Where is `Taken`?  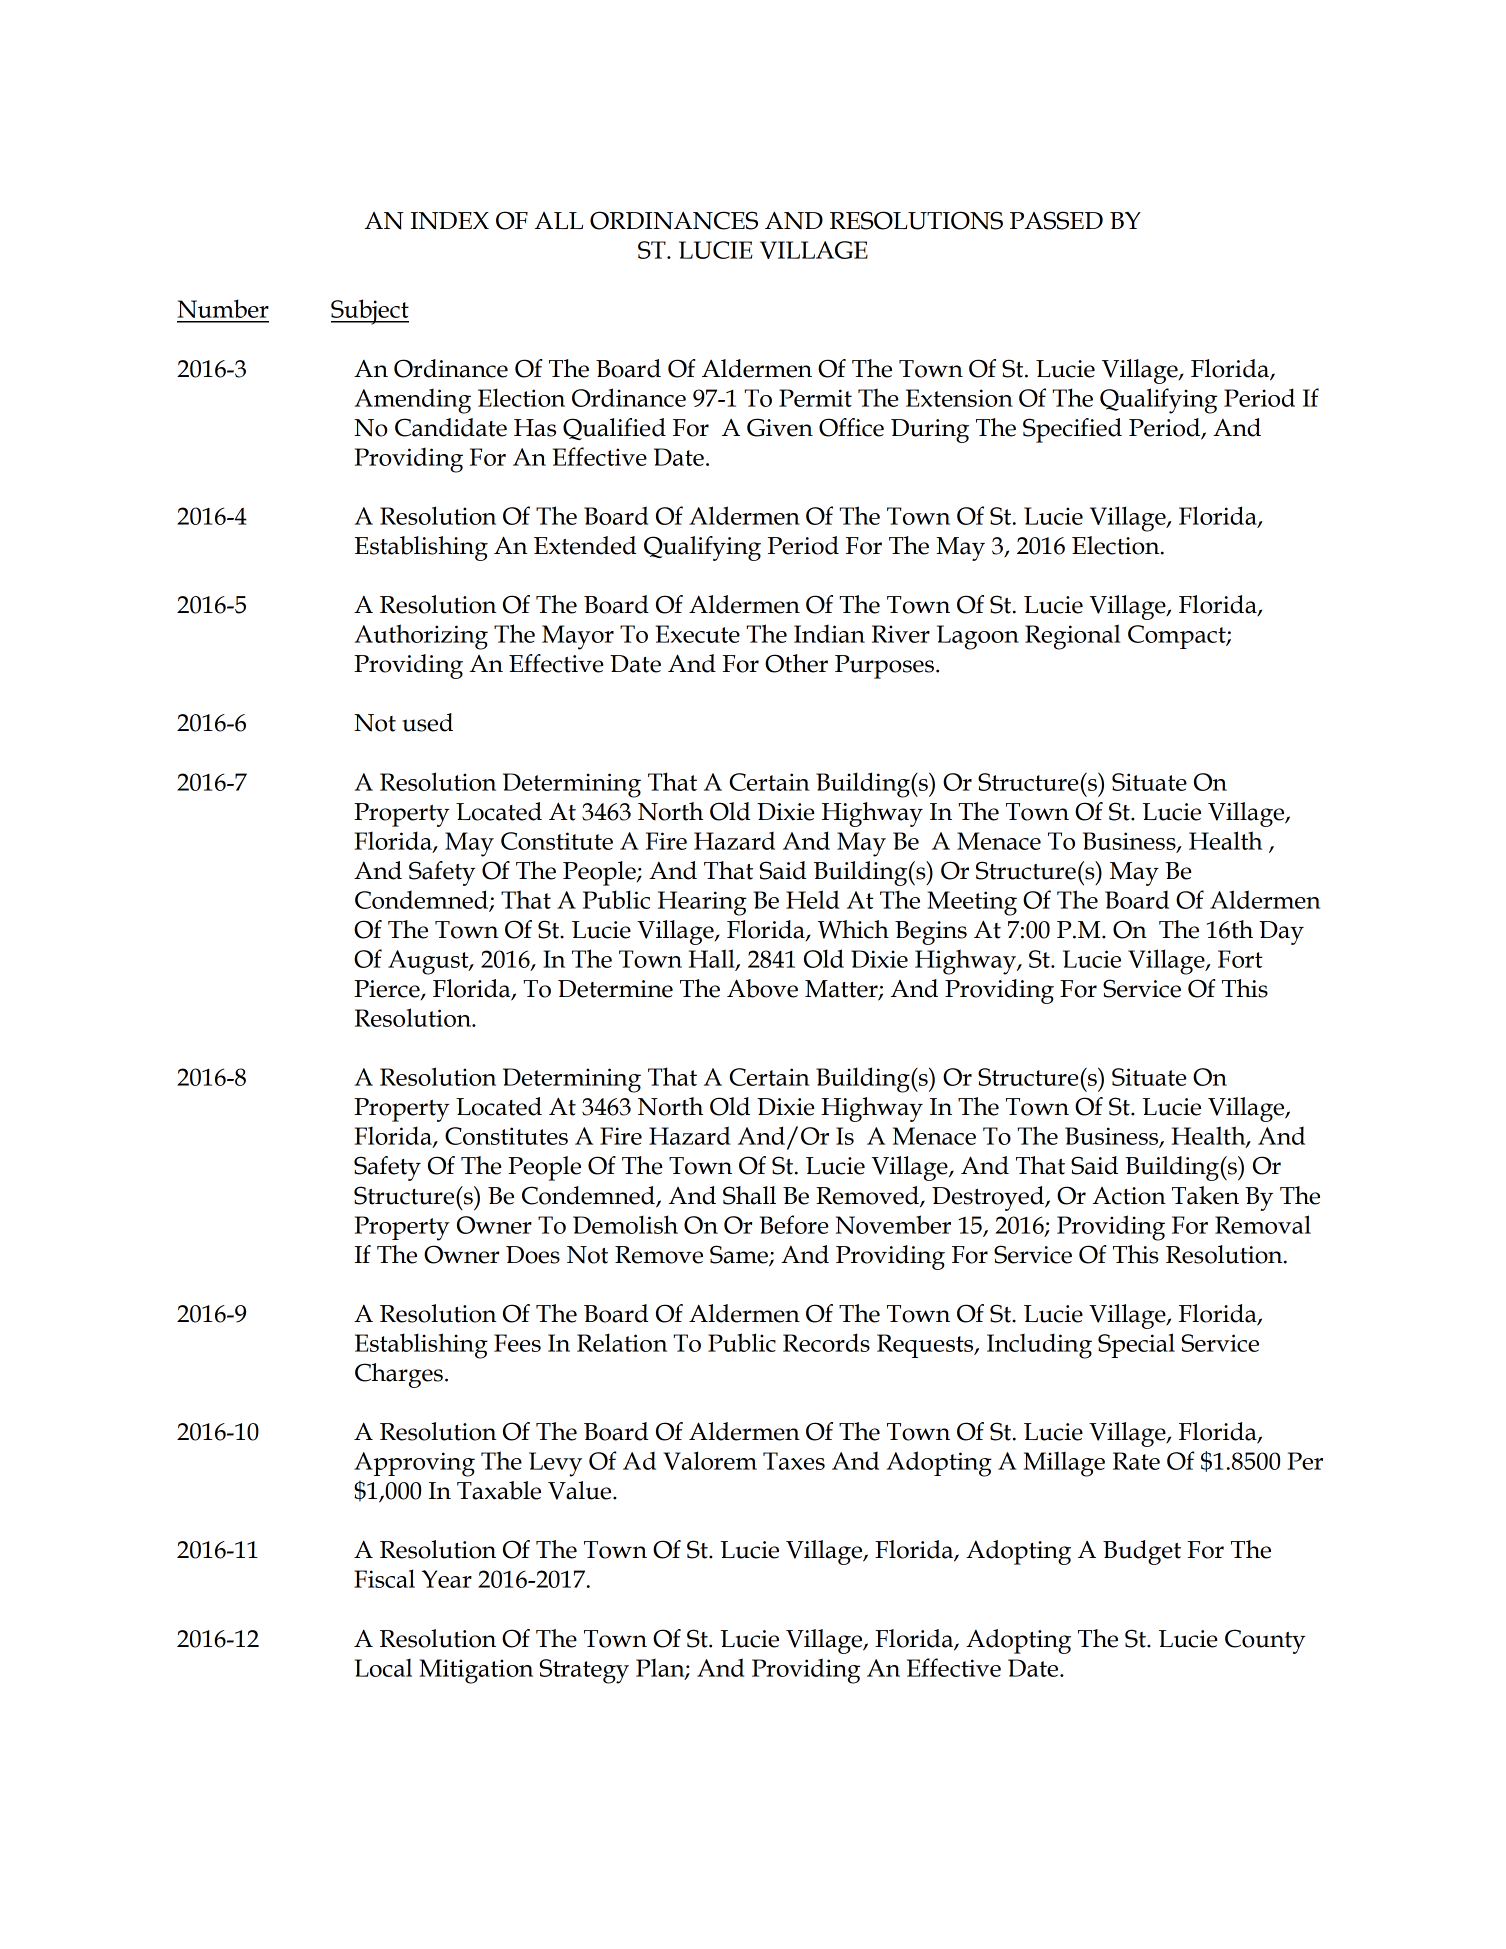
Taken is located at coordinates (1205, 1195).
